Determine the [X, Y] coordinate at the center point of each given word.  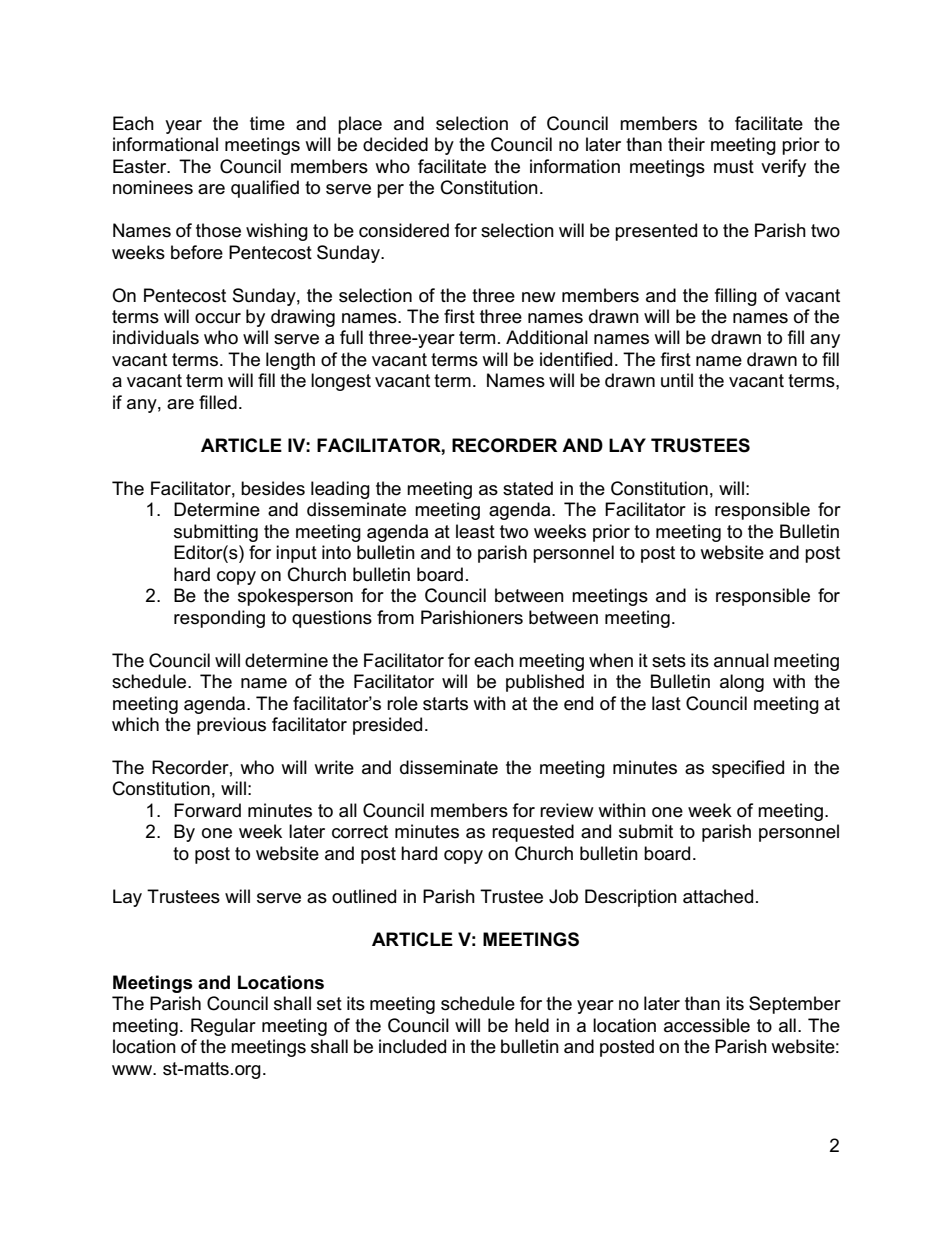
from [395, 617]
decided [395, 144]
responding [219, 619]
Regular [223, 1027]
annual [741, 660]
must [734, 167]
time [267, 123]
